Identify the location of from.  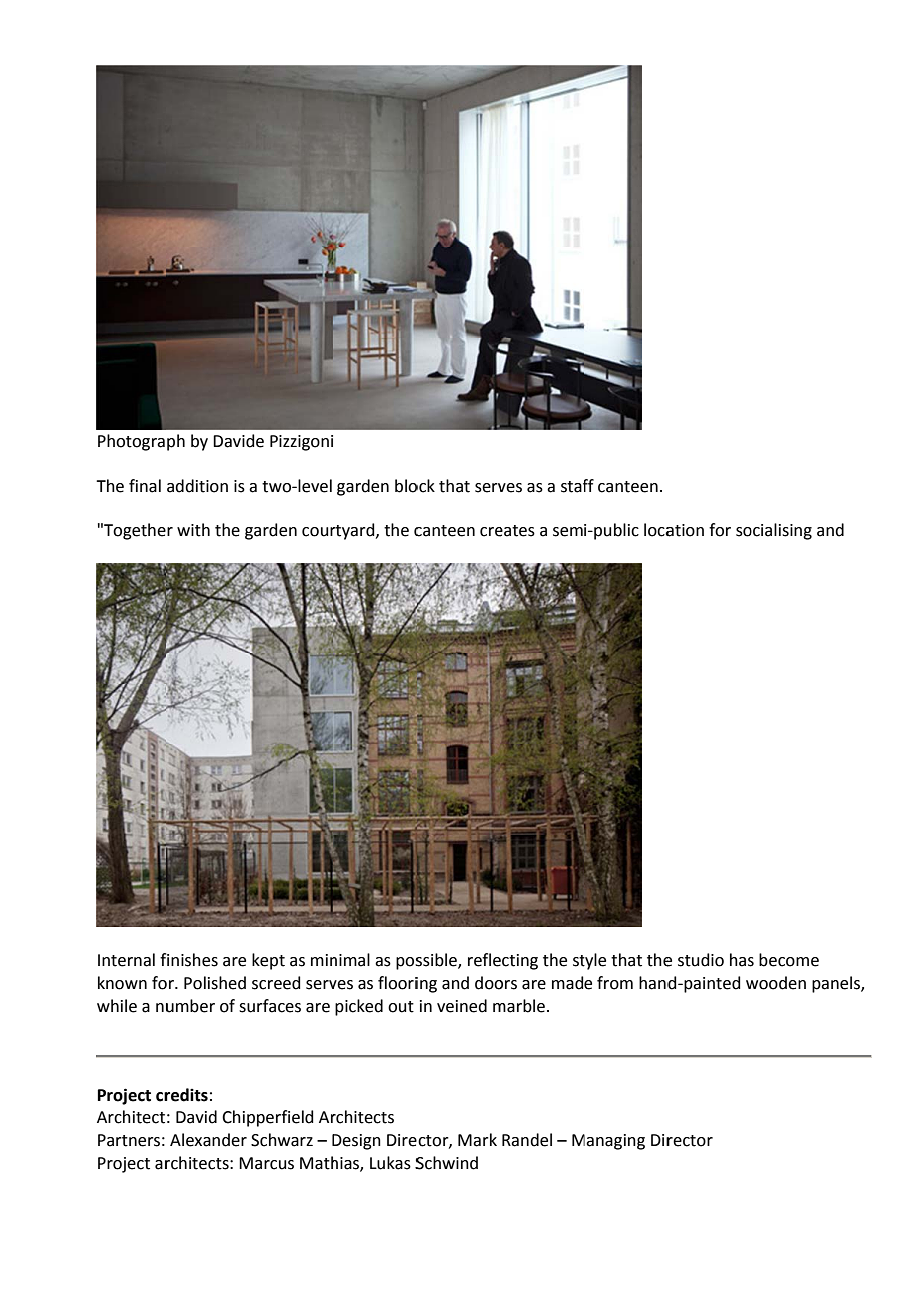
(615, 983).
